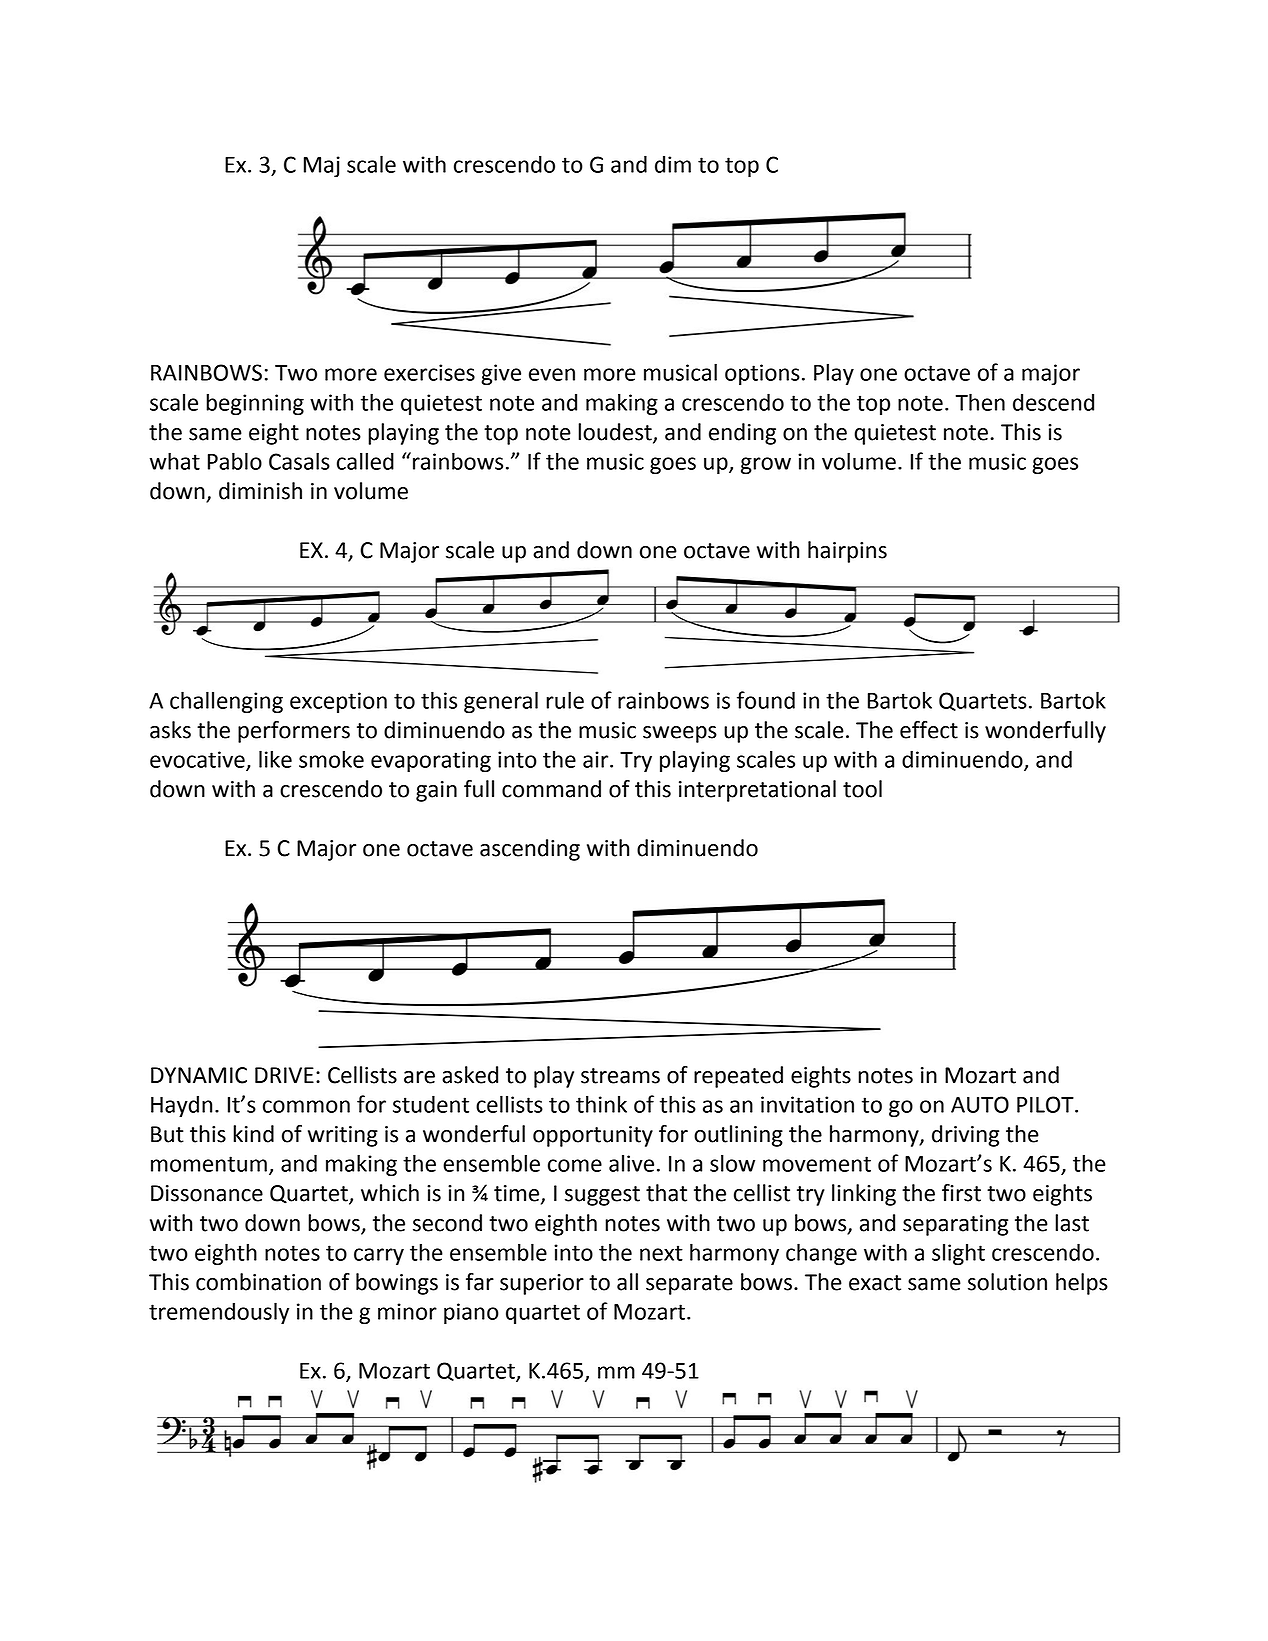  I want to click on command, so click(551, 789).
